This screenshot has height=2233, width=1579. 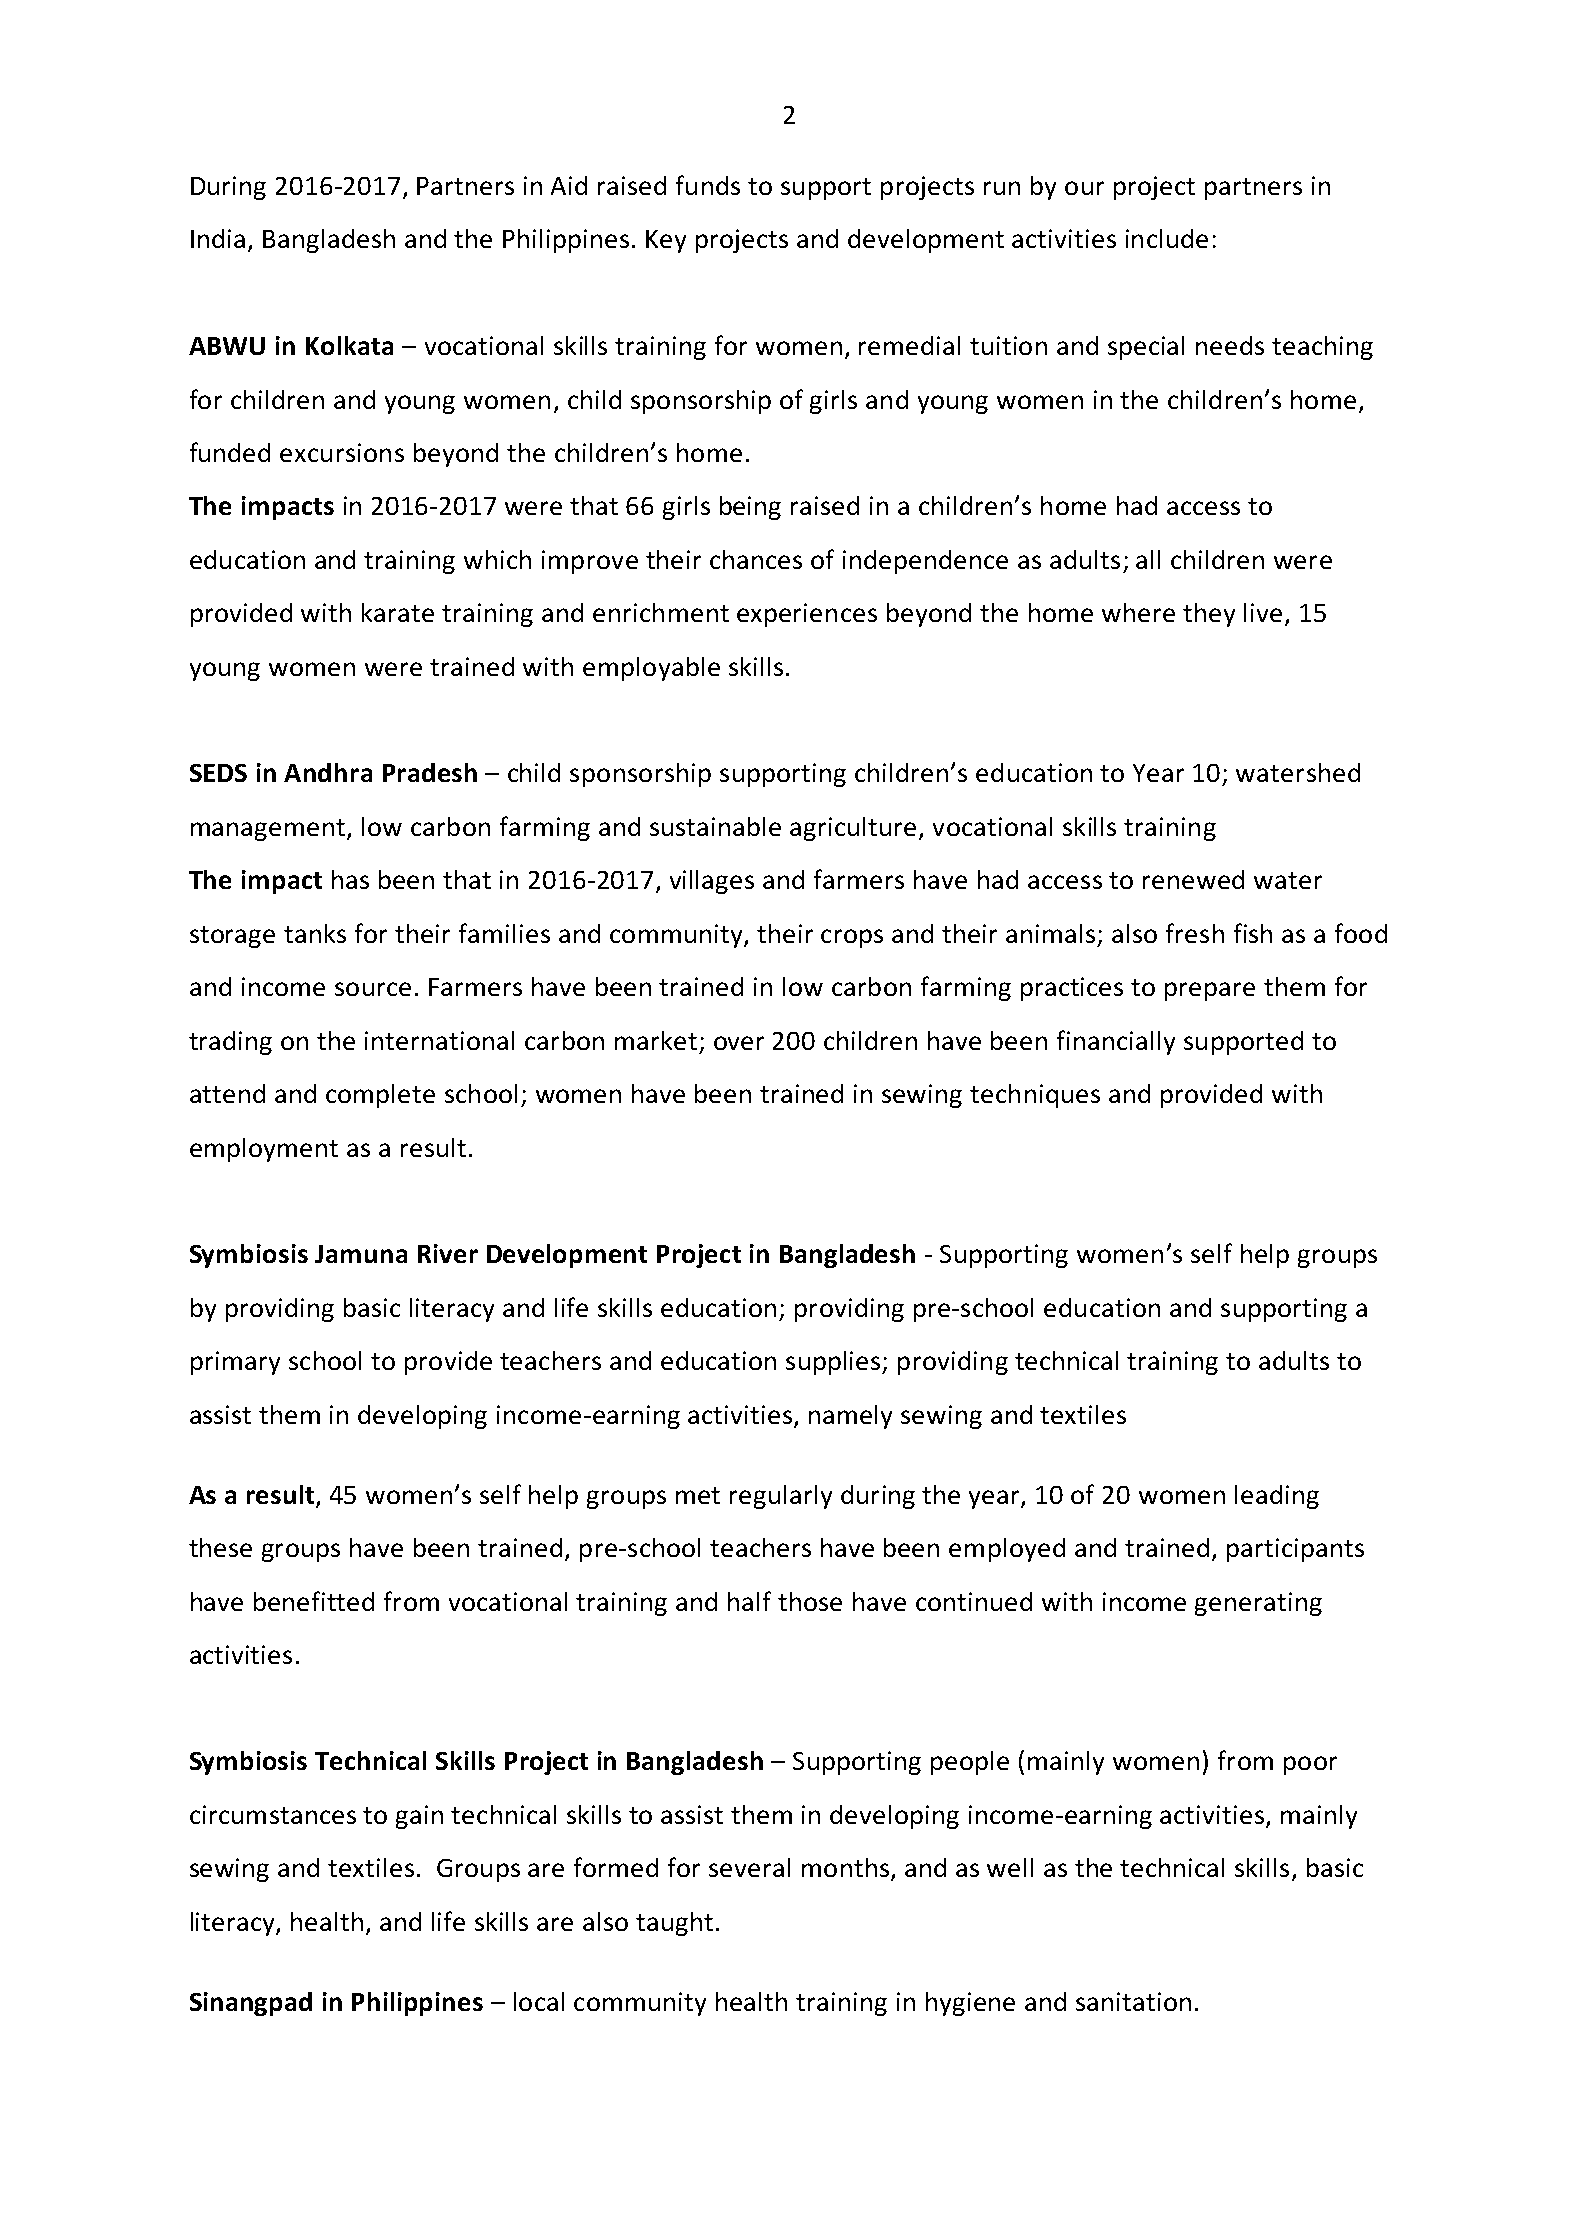 I want to click on financially, so click(x=1116, y=1042).
